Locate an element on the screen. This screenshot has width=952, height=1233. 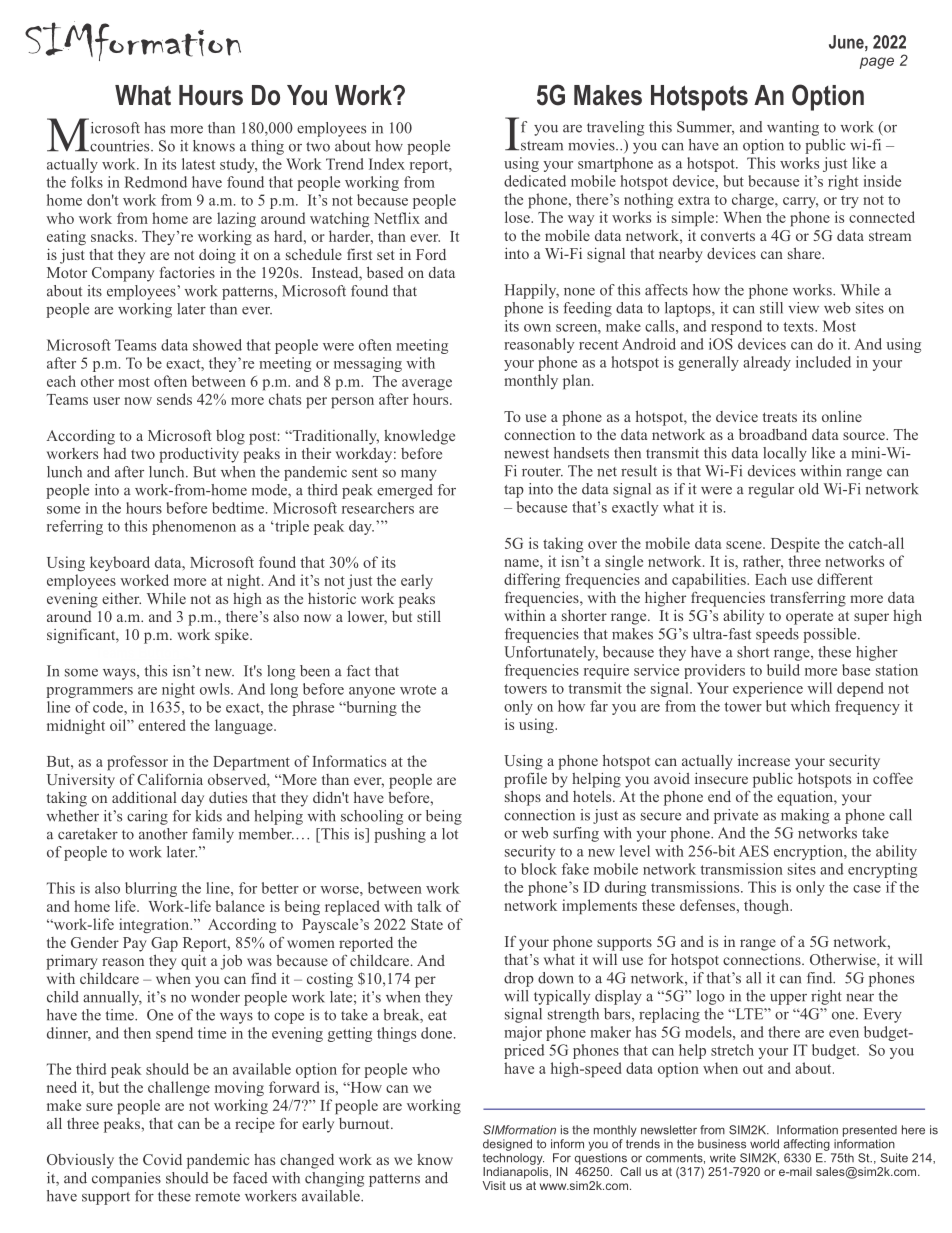
countries is located at coordinates (120, 146).
